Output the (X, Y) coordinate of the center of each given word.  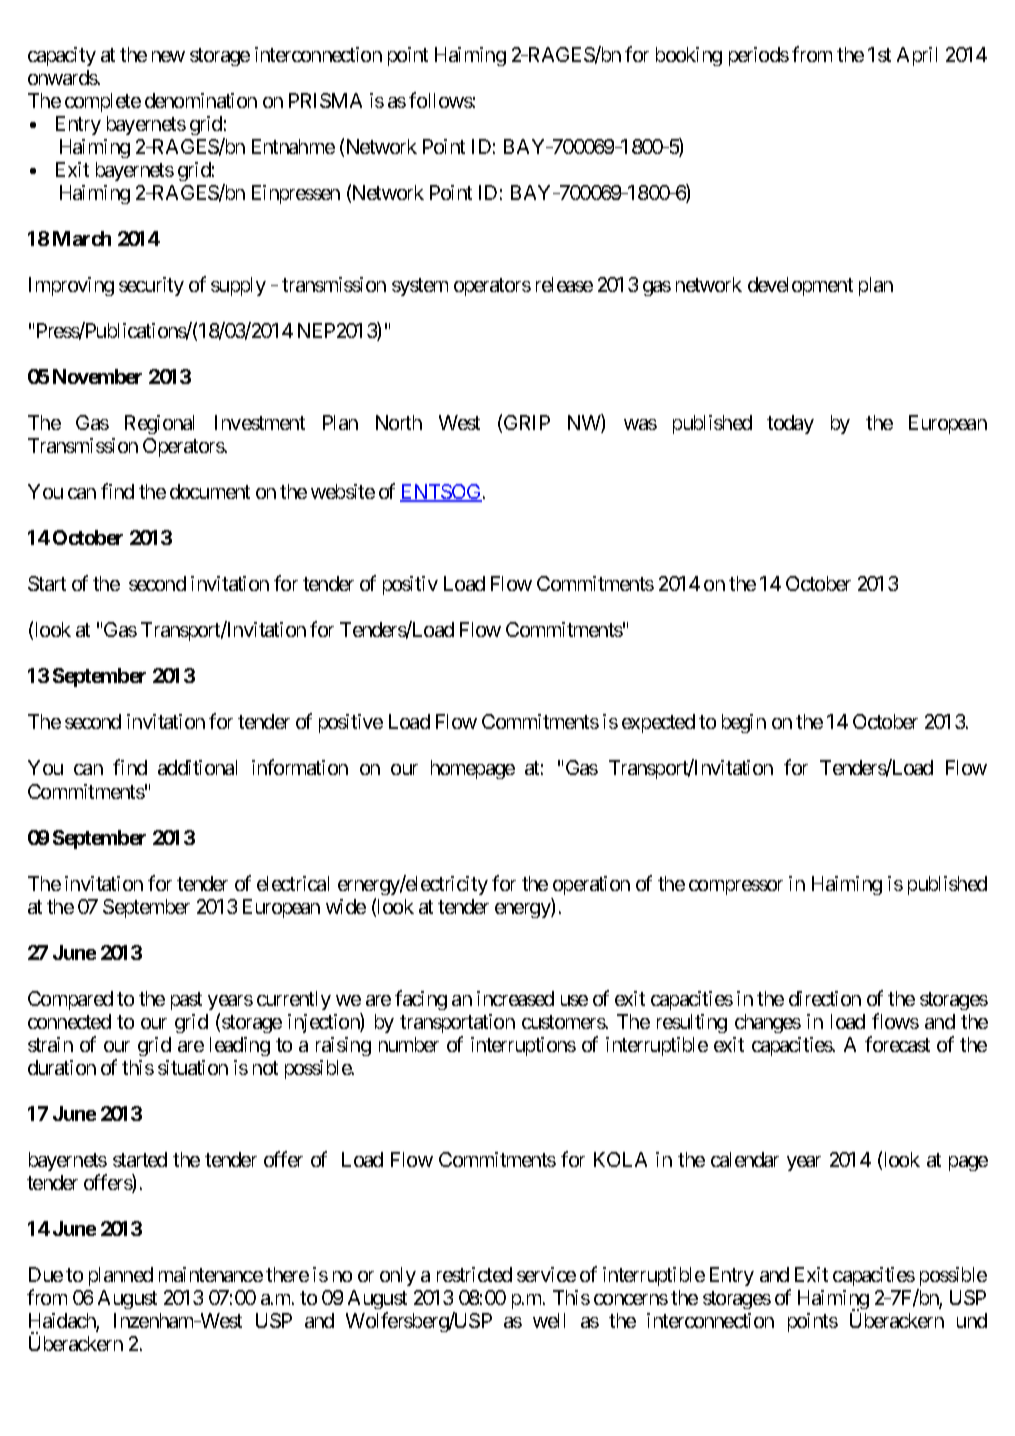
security (151, 286)
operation (591, 885)
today (790, 424)
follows (441, 100)
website (343, 491)
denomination (201, 100)
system (420, 287)
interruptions (523, 1046)
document (210, 491)
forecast (897, 1044)
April (917, 56)
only (398, 1276)
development (800, 286)
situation (193, 1067)
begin (744, 723)
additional (197, 767)
